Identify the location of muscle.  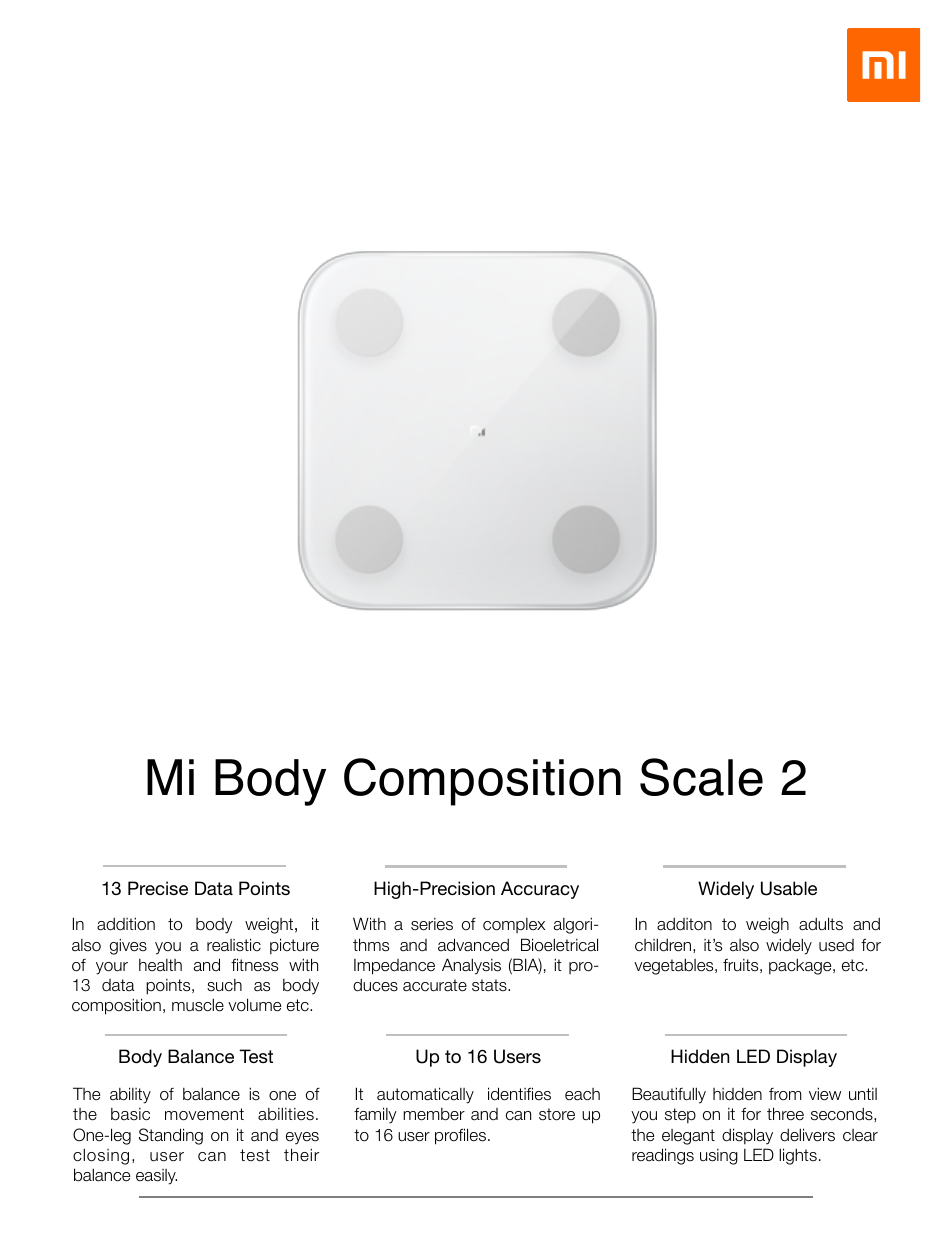
(198, 1005).
